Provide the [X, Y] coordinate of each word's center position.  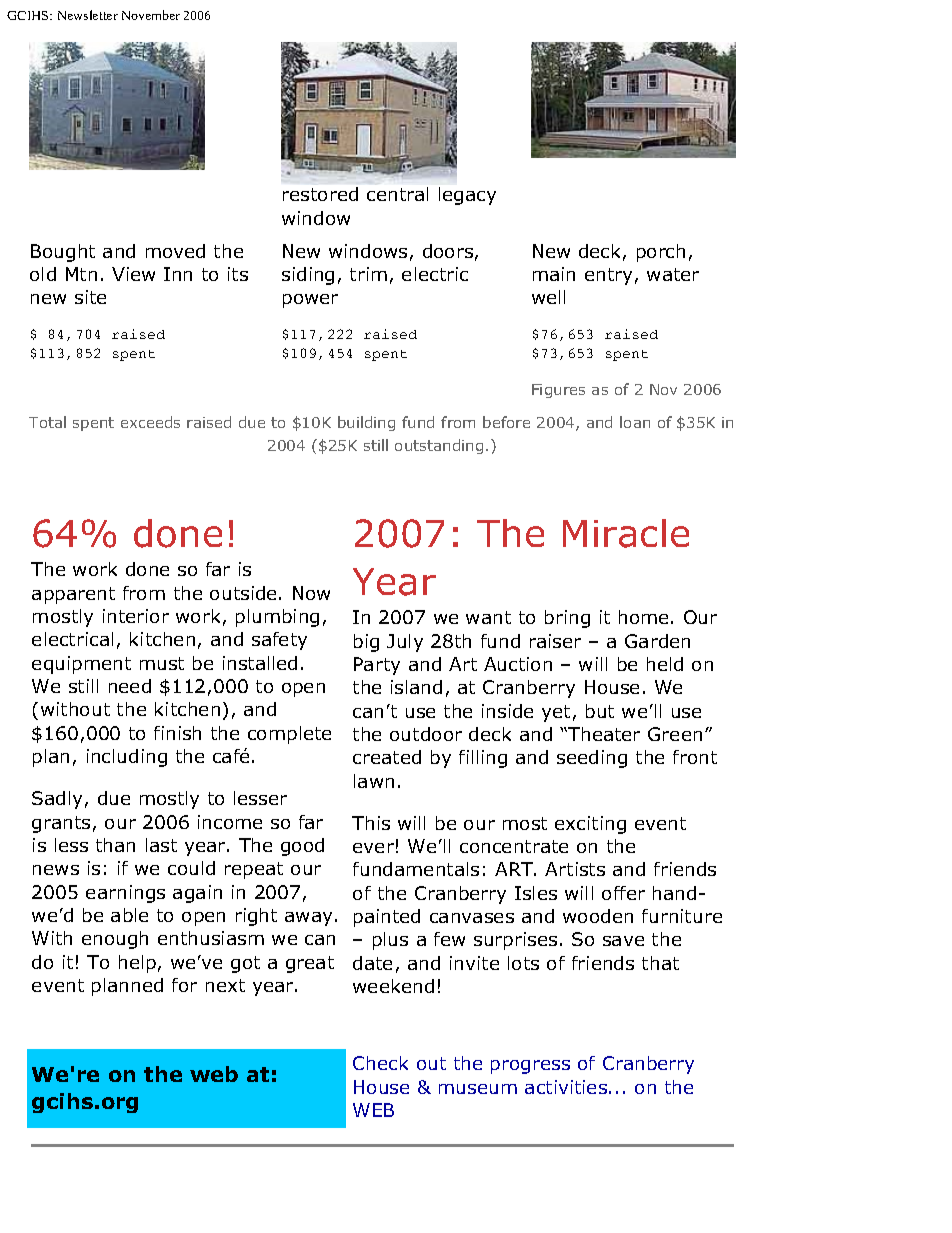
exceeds [150, 422]
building [366, 423]
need [130, 686]
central [397, 194]
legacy [467, 196]
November [151, 15]
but [600, 711]
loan [635, 422]
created [387, 757]
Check [380, 1063]
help [137, 964]
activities [566, 1087]
